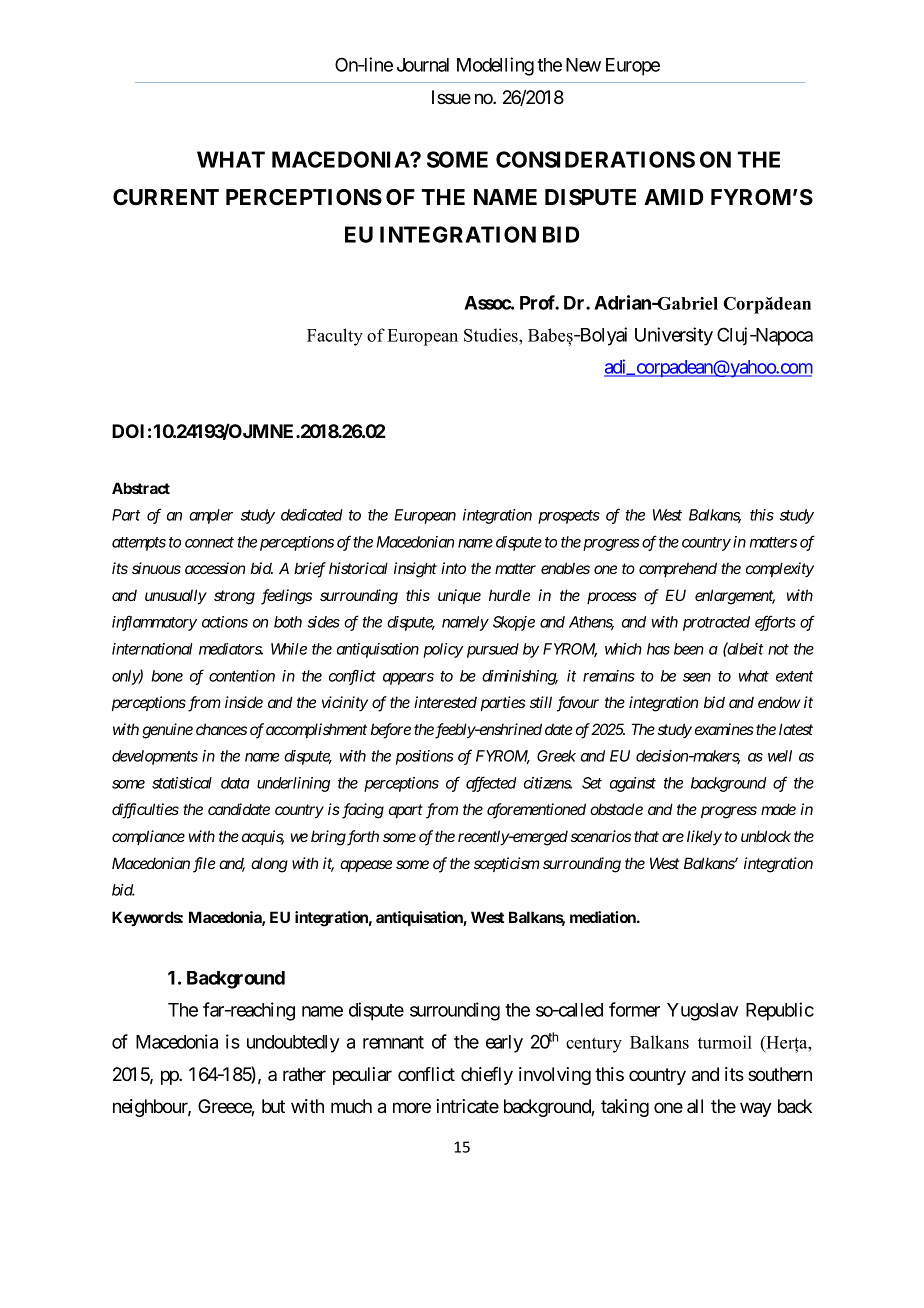 This screenshot has height=1308, width=924. Describe the element at coordinates (492, 335) in the screenshot. I see `Studies` at that location.
